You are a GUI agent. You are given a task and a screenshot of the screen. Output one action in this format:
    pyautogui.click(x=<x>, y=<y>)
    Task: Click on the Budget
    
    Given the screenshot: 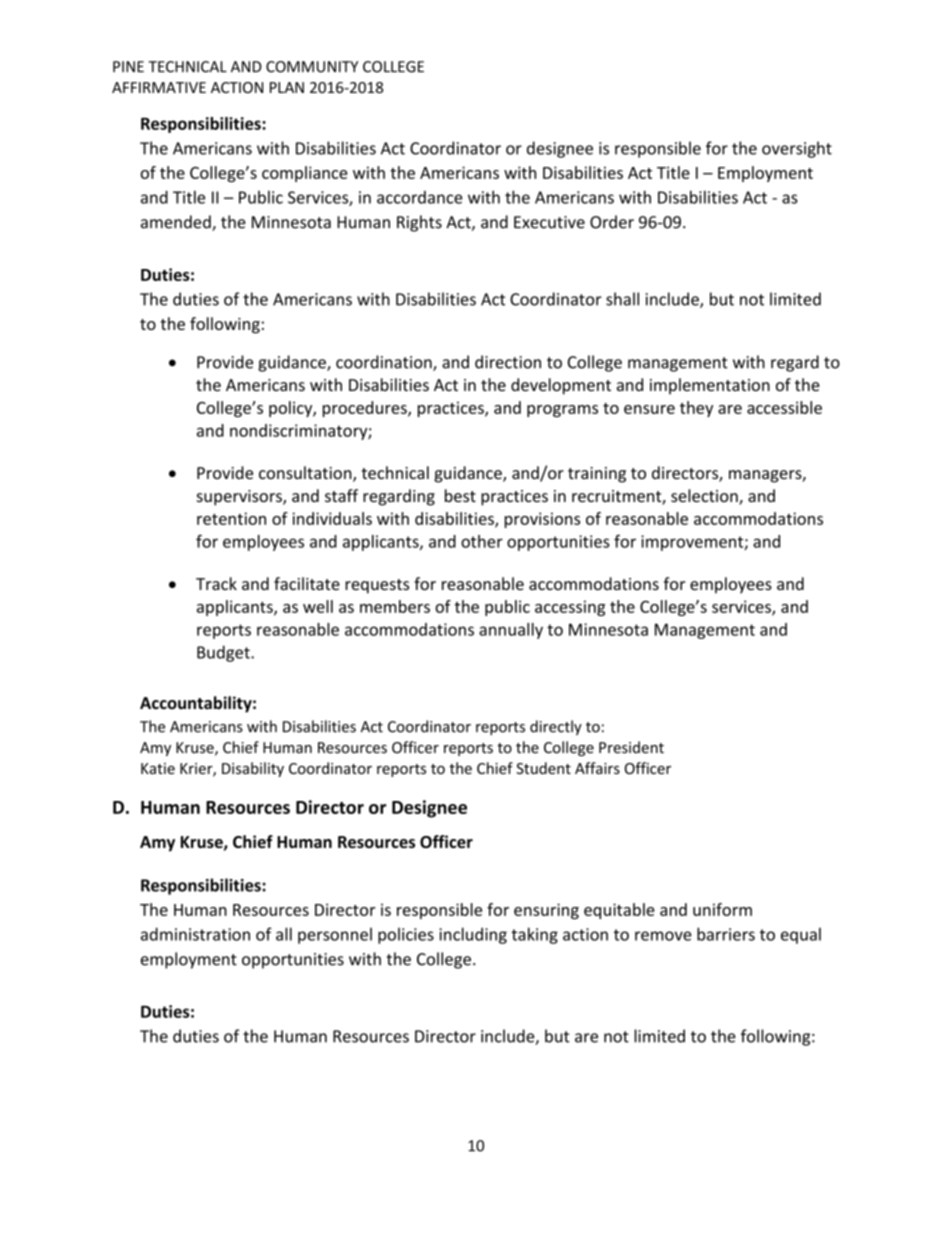 What is the action you would take?
    pyautogui.click(x=224, y=653)
